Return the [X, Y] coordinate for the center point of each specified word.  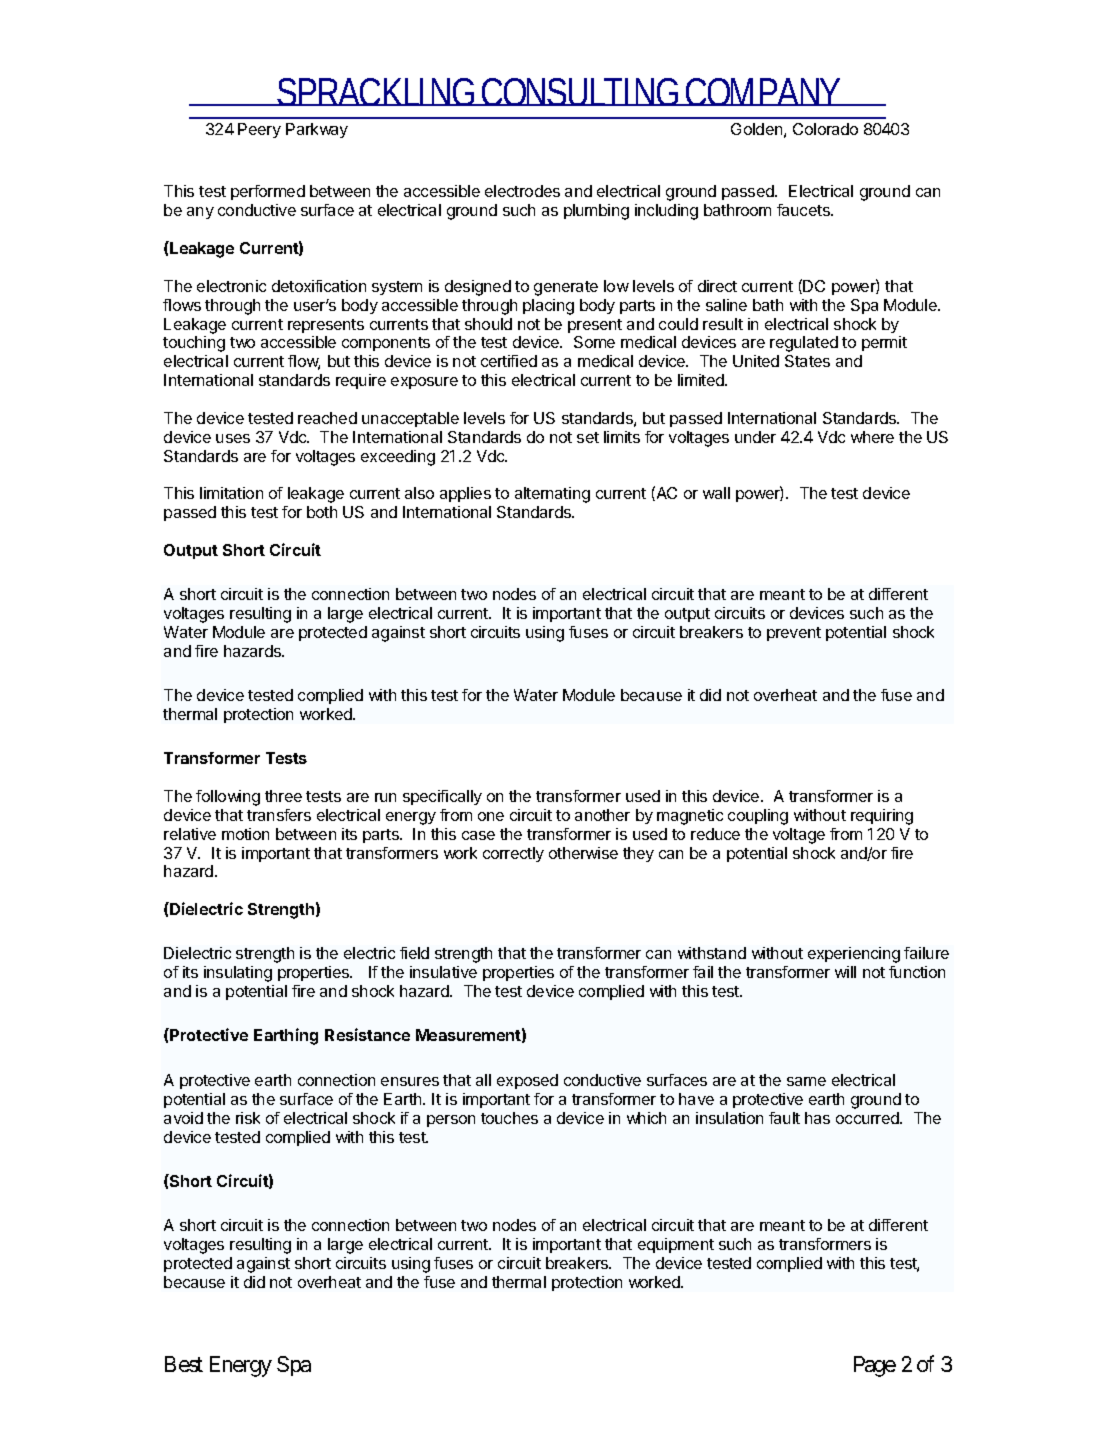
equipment [676, 1245]
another [602, 815]
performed [268, 192]
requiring [882, 817]
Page [875, 1366]
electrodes [522, 191]
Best [184, 1364]
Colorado [825, 129]
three [283, 796]
